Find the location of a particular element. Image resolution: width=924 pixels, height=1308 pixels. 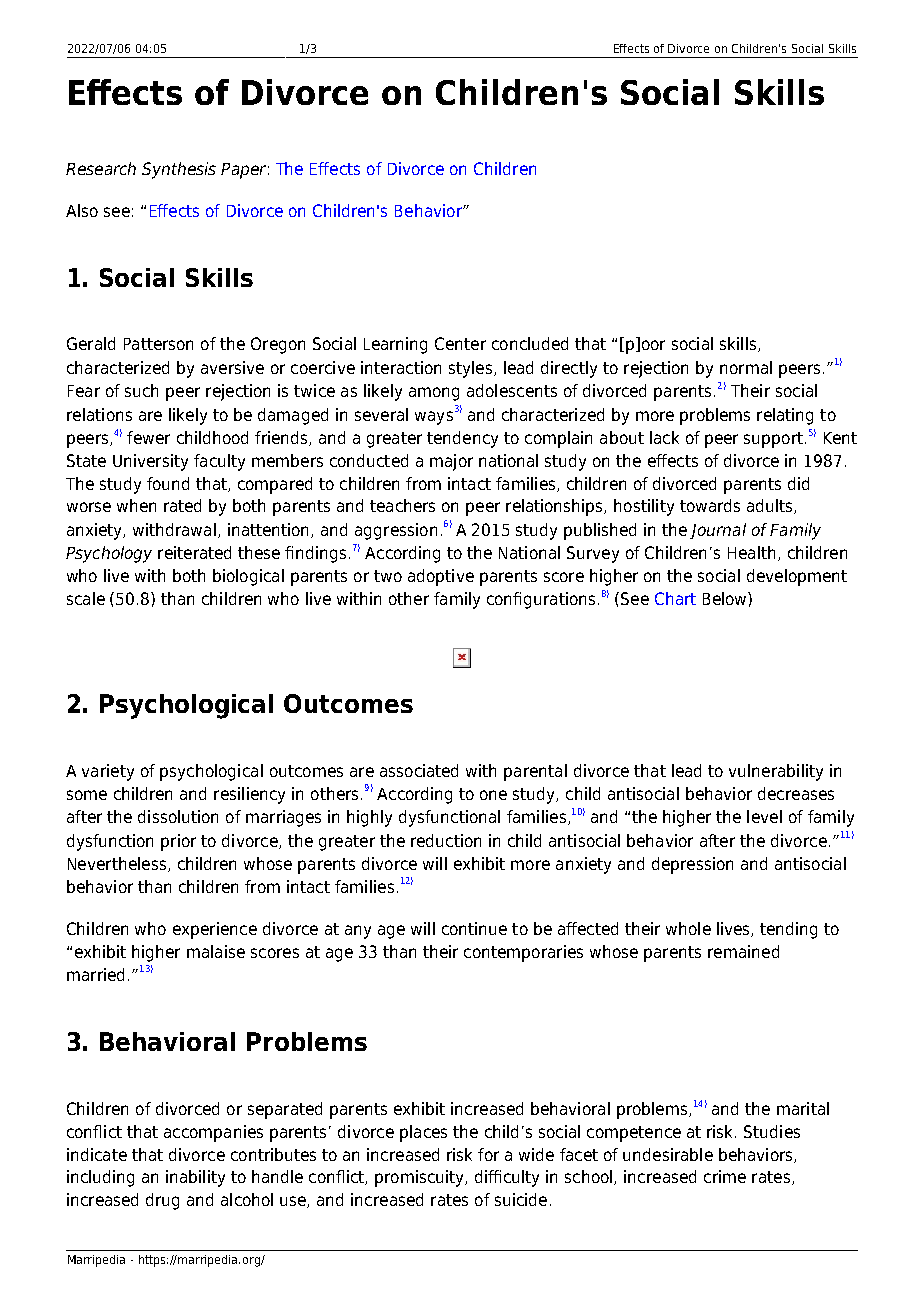

Below is located at coordinates (726, 598).
